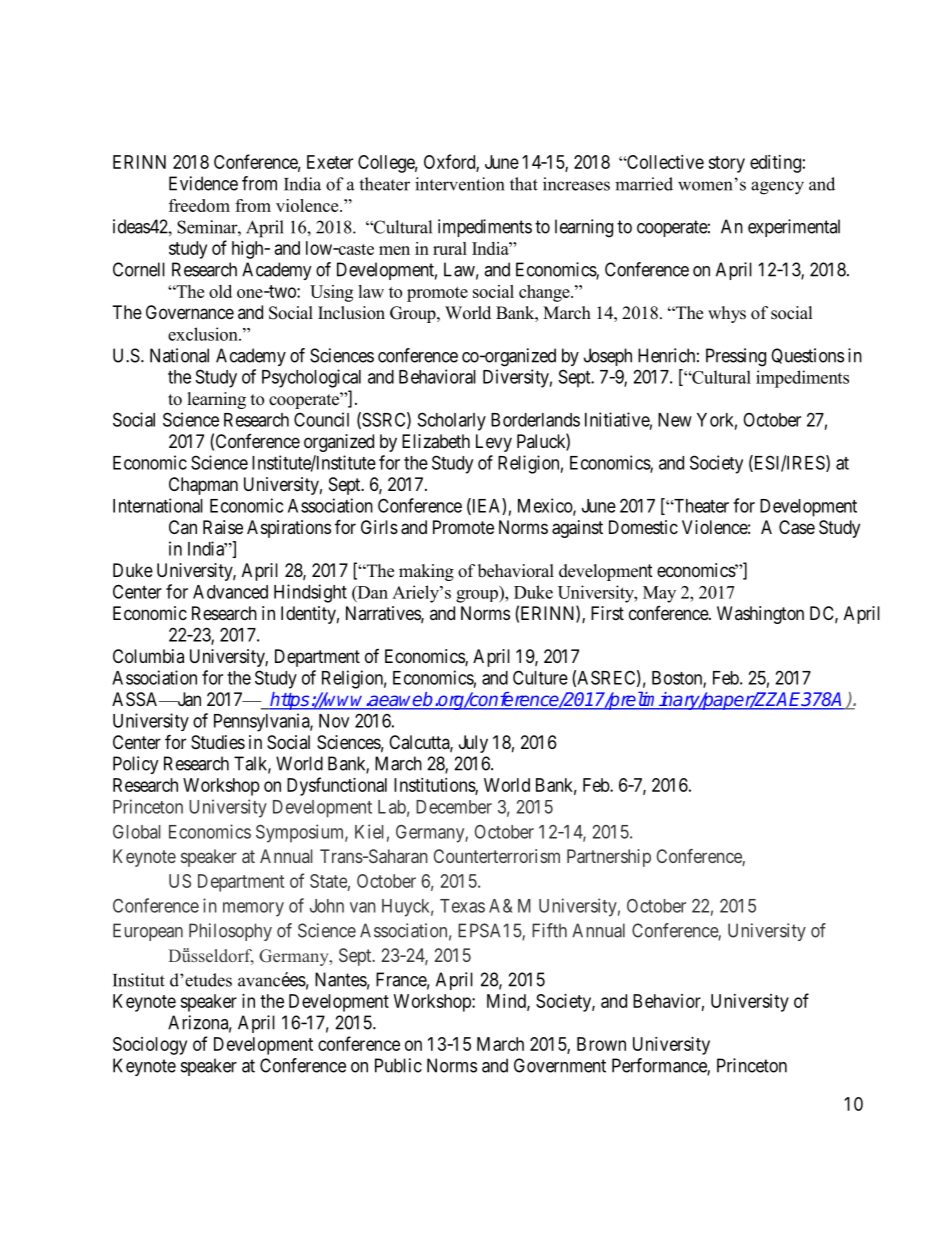 This document has width=952, height=1233. What do you see at coordinates (203, 183) in the document?
I see `Evidence` at bounding box center [203, 183].
